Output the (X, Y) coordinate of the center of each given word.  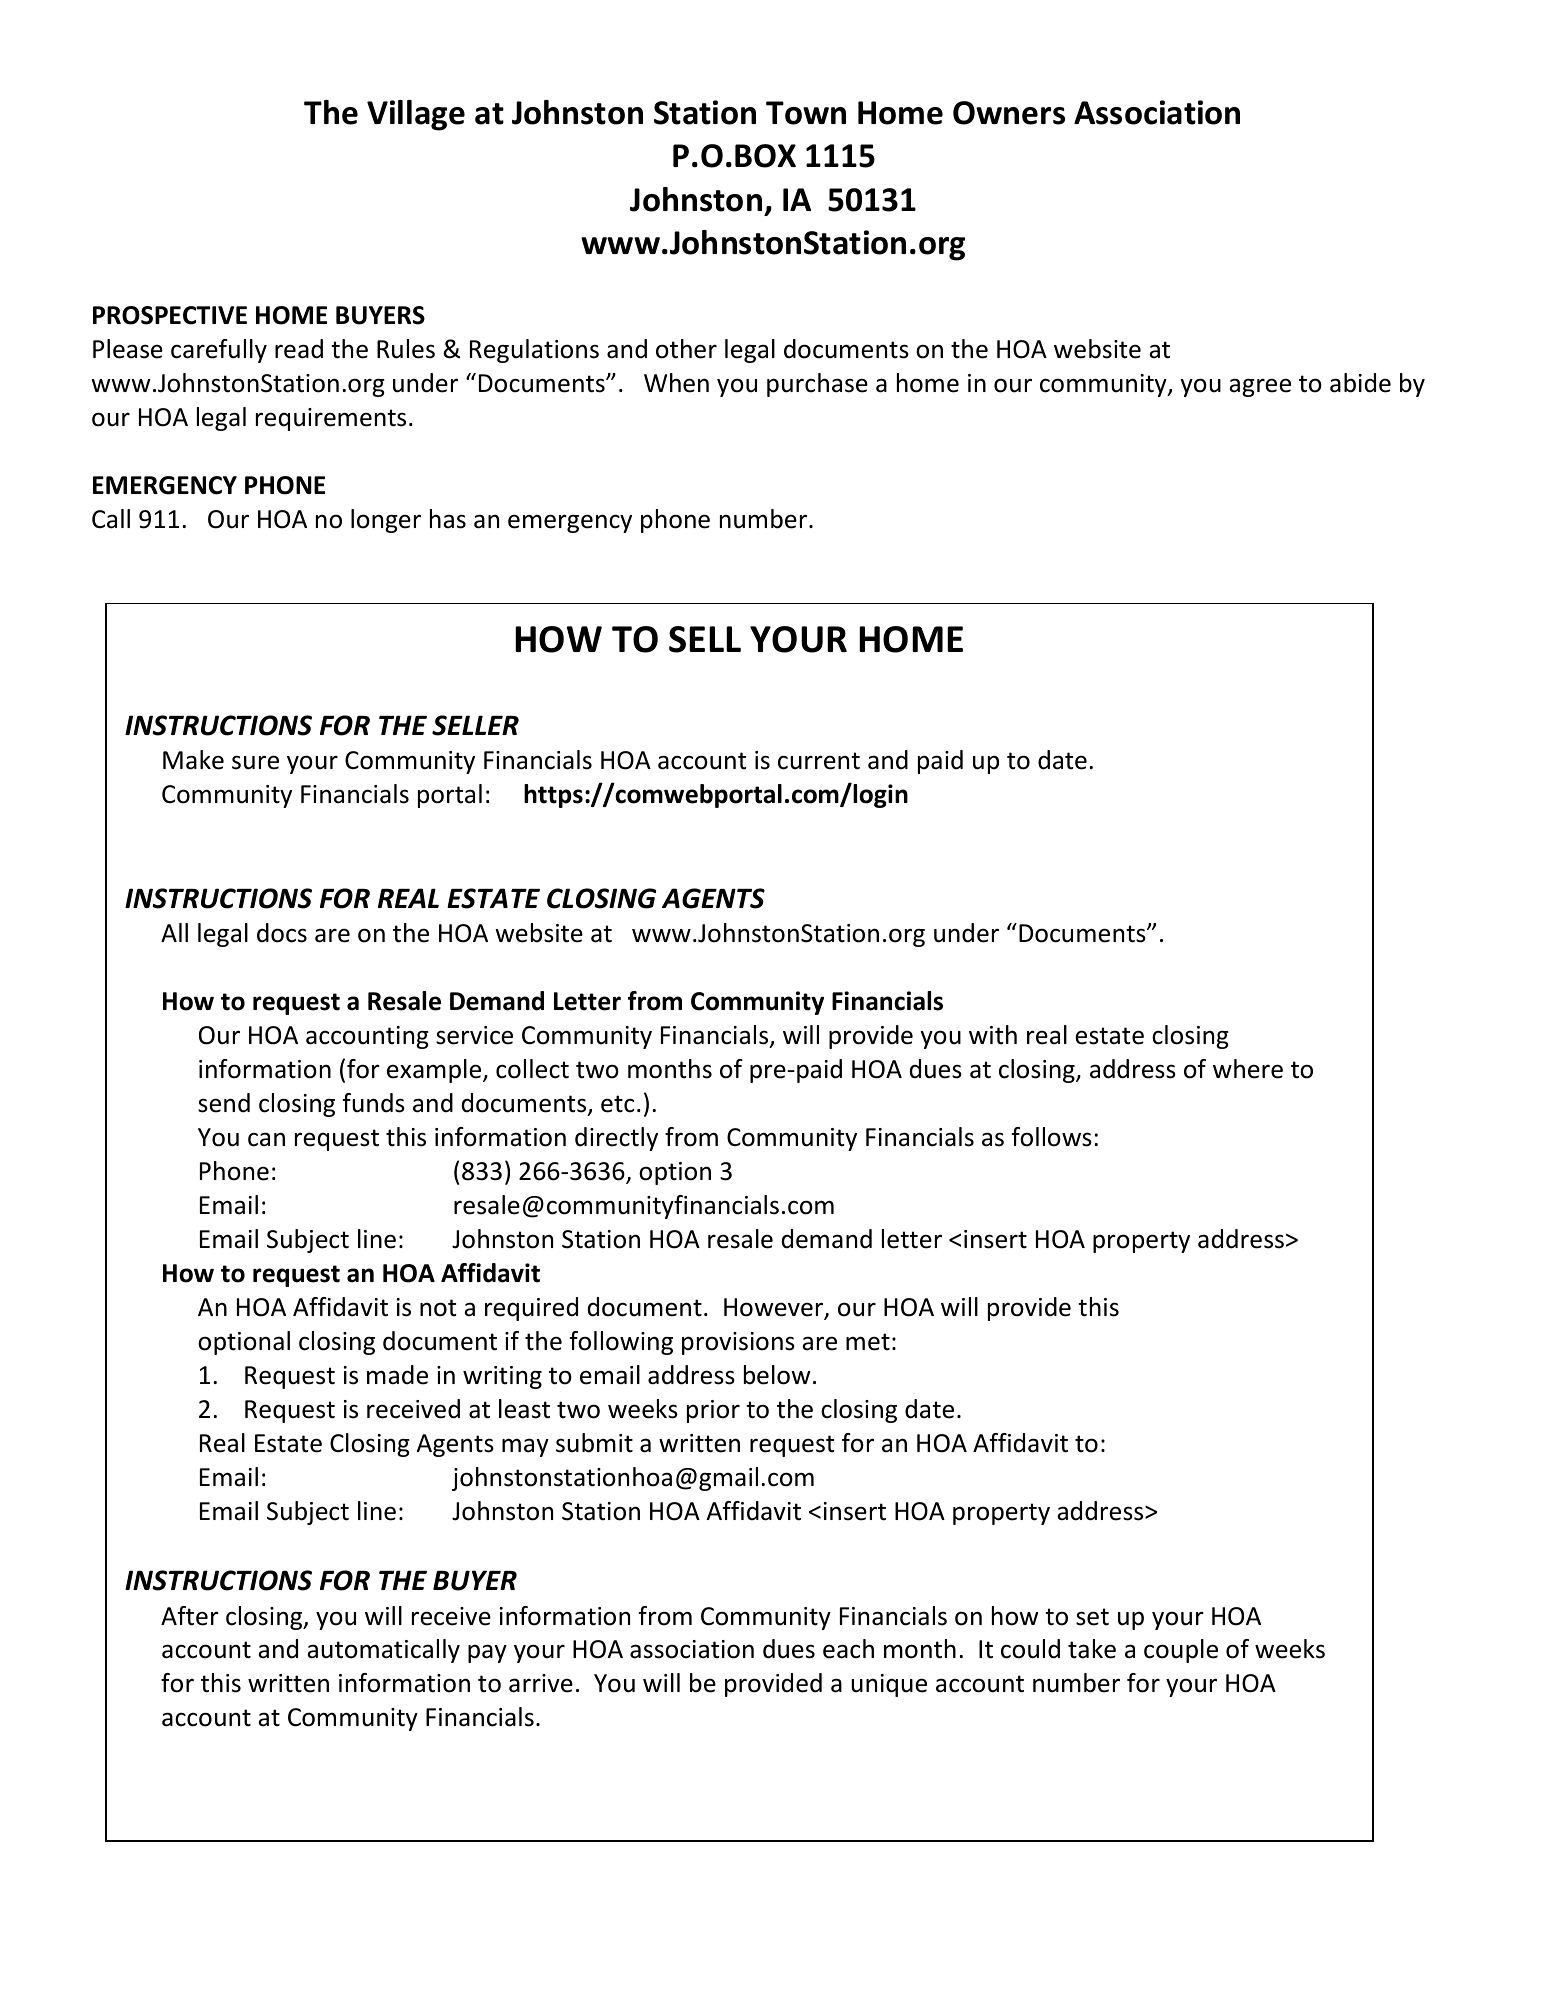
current (819, 761)
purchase (817, 385)
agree (1260, 387)
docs (282, 933)
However (775, 1308)
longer (386, 521)
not (438, 1308)
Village (416, 115)
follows (1052, 1137)
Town (806, 113)
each (848, 1649)
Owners (1009, 113)
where (1248, 1069)
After (190, 1616)
